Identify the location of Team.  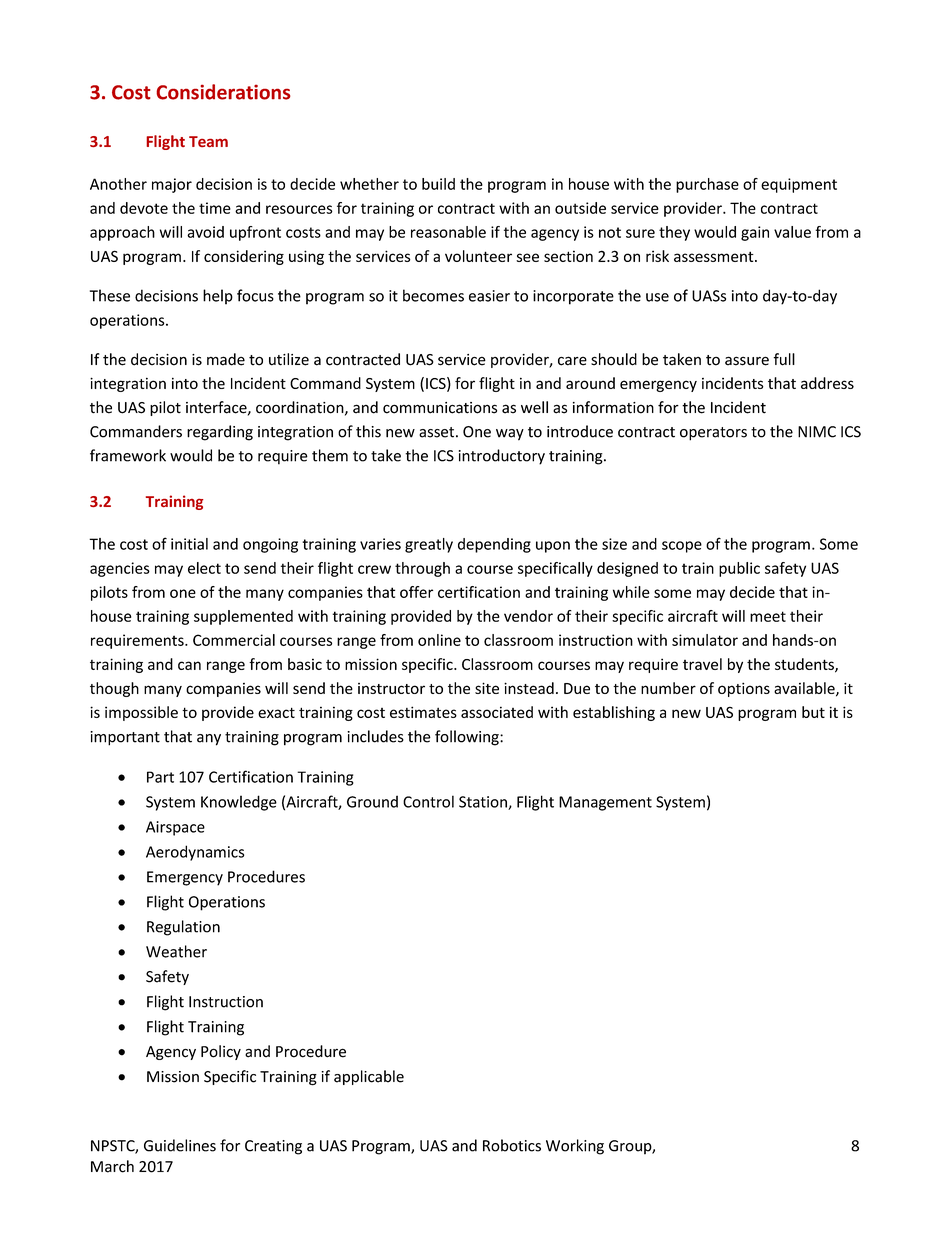
(208, 141).
